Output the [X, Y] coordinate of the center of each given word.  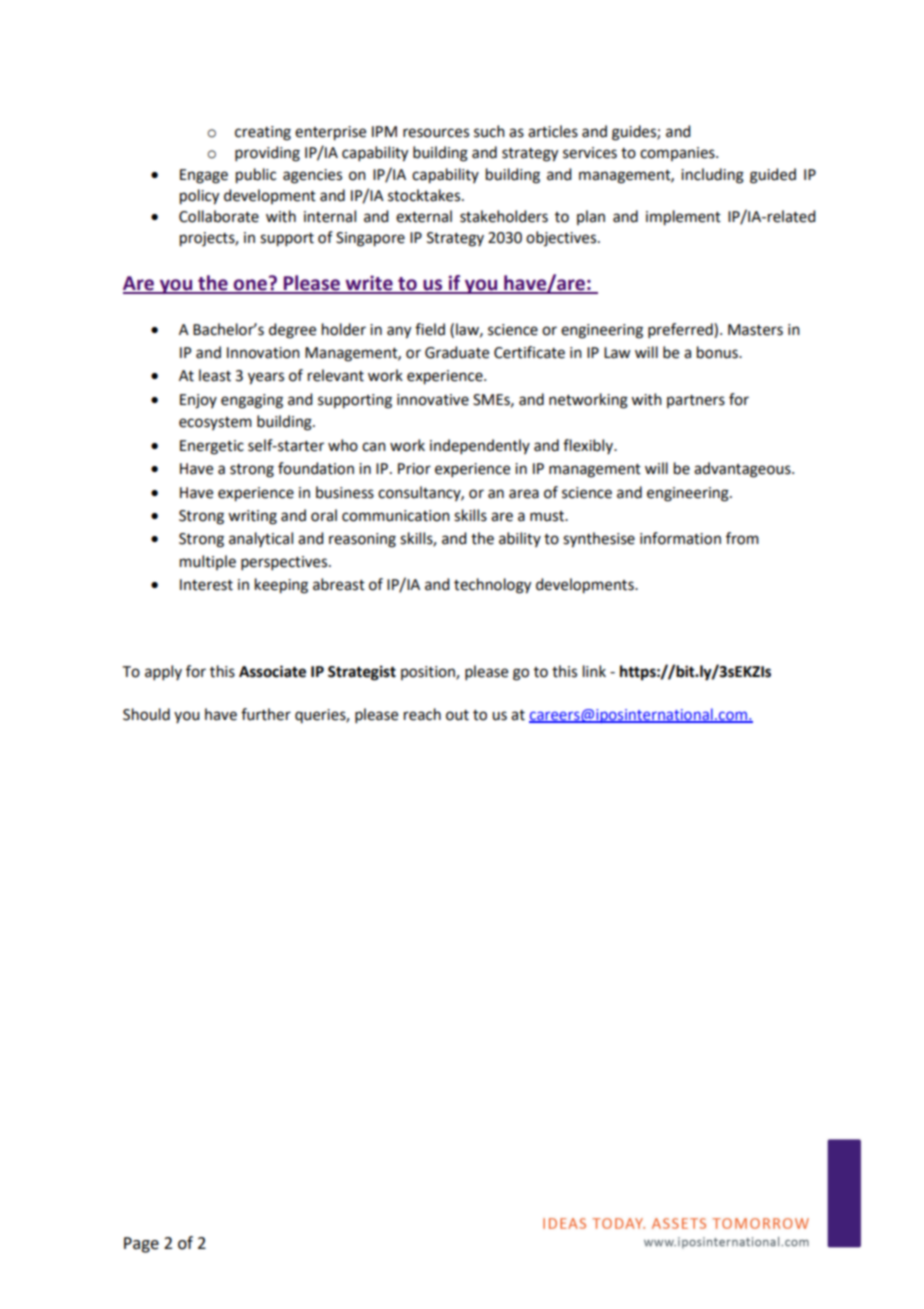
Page [141, 1245]
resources [436, 133]
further [266, 714]
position [429, 673]
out [457, 715]
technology [492, 586]
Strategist [362, 673]
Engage [204, 176]
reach [422, 714]
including [712, 176]
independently [480, 446]
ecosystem [215, 423]
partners [696, 401]
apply [163, 672]
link [594, 671]
